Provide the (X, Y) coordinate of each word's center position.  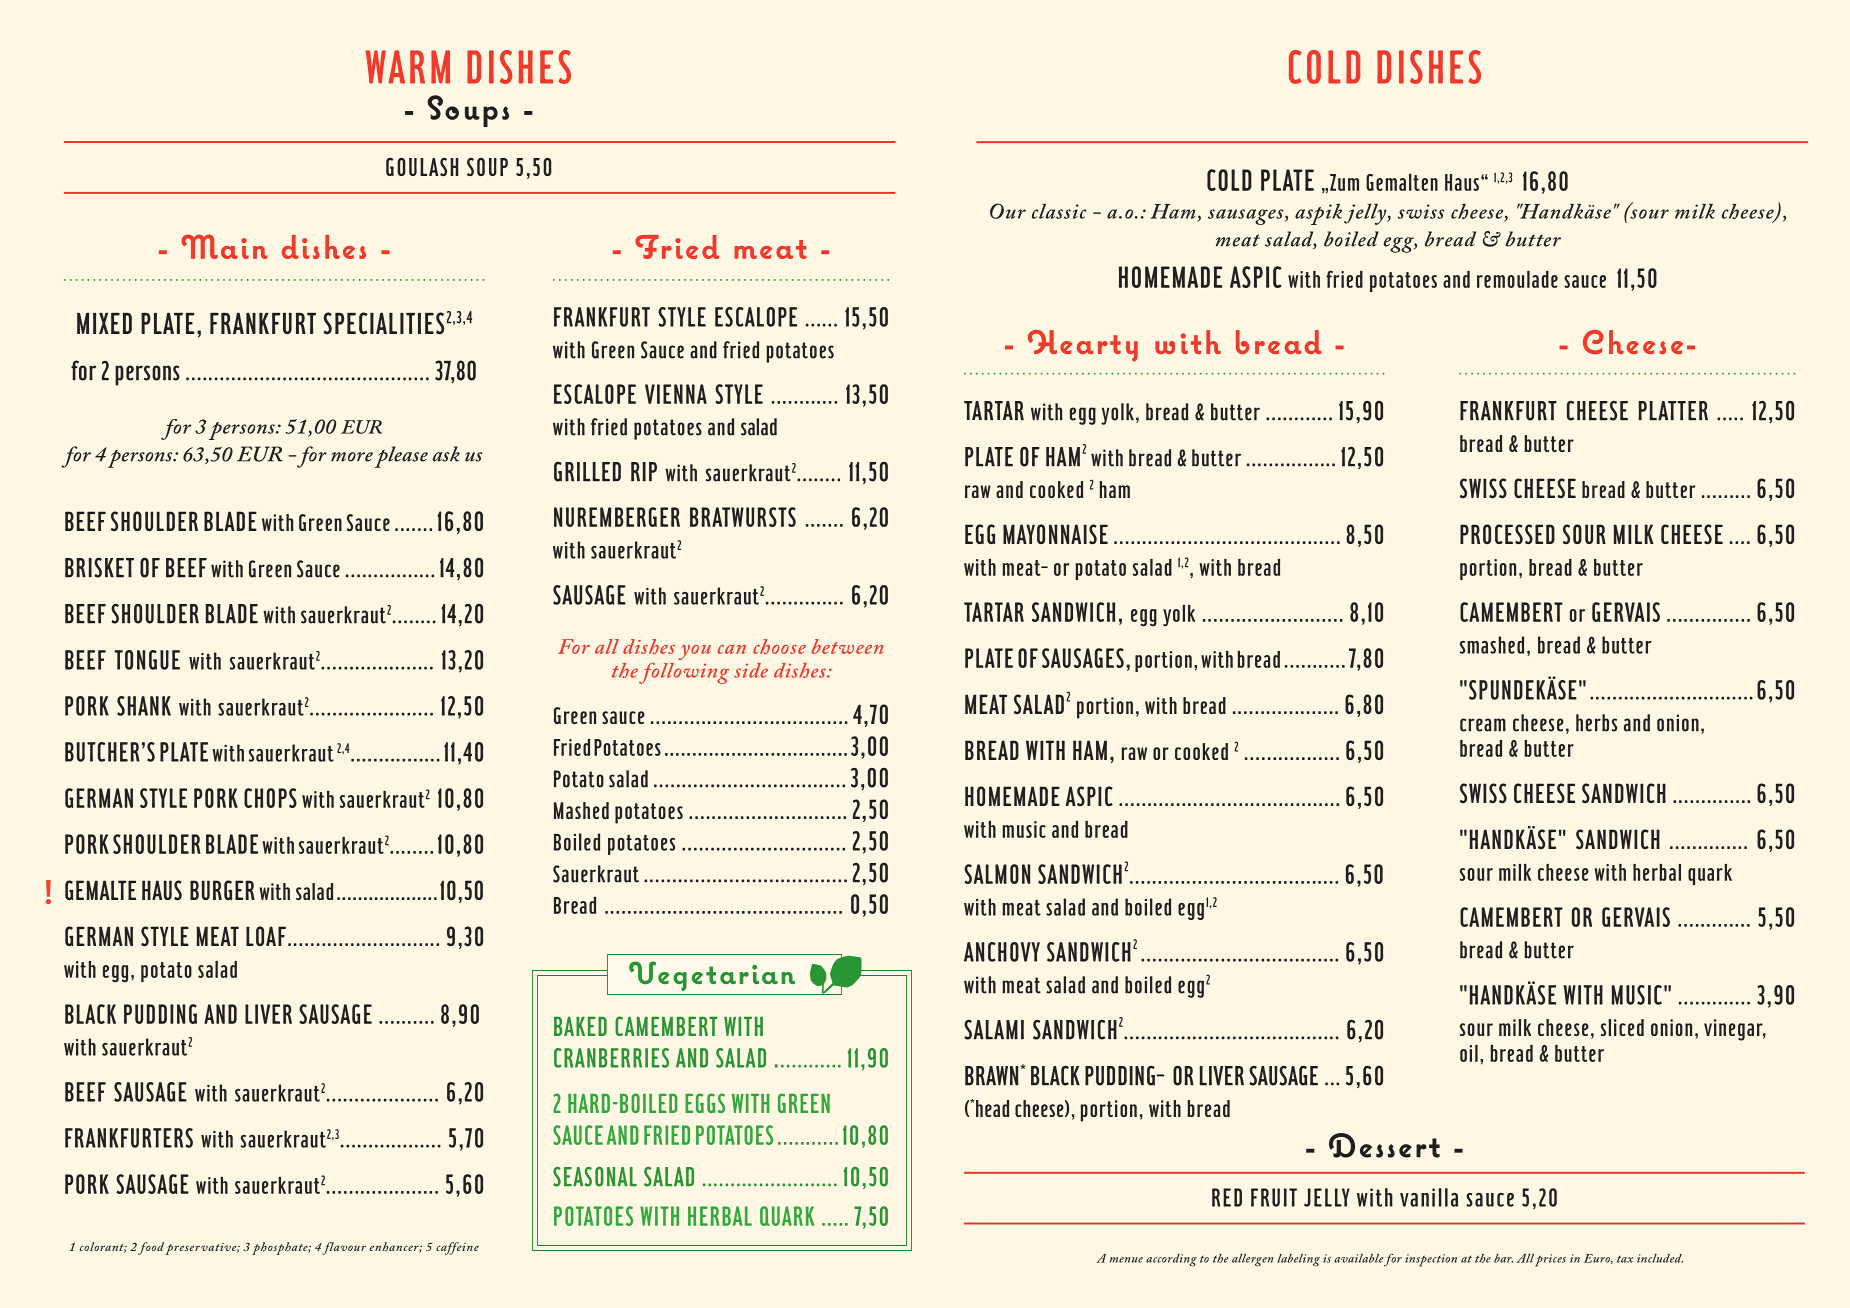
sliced (1622, 1027)
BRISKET (99, 567)
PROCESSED (1507, 534)
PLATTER (1673, 411)
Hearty (1083, 346)
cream (1483, 725)
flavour (344, 1248)
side (751, 670)
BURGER (222, 890)
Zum (1344, 182)
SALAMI (994, 1029)
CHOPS (270, 798)
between (847, 646)
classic (1059, 211)
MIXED (104, 323)
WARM (407, 67)
